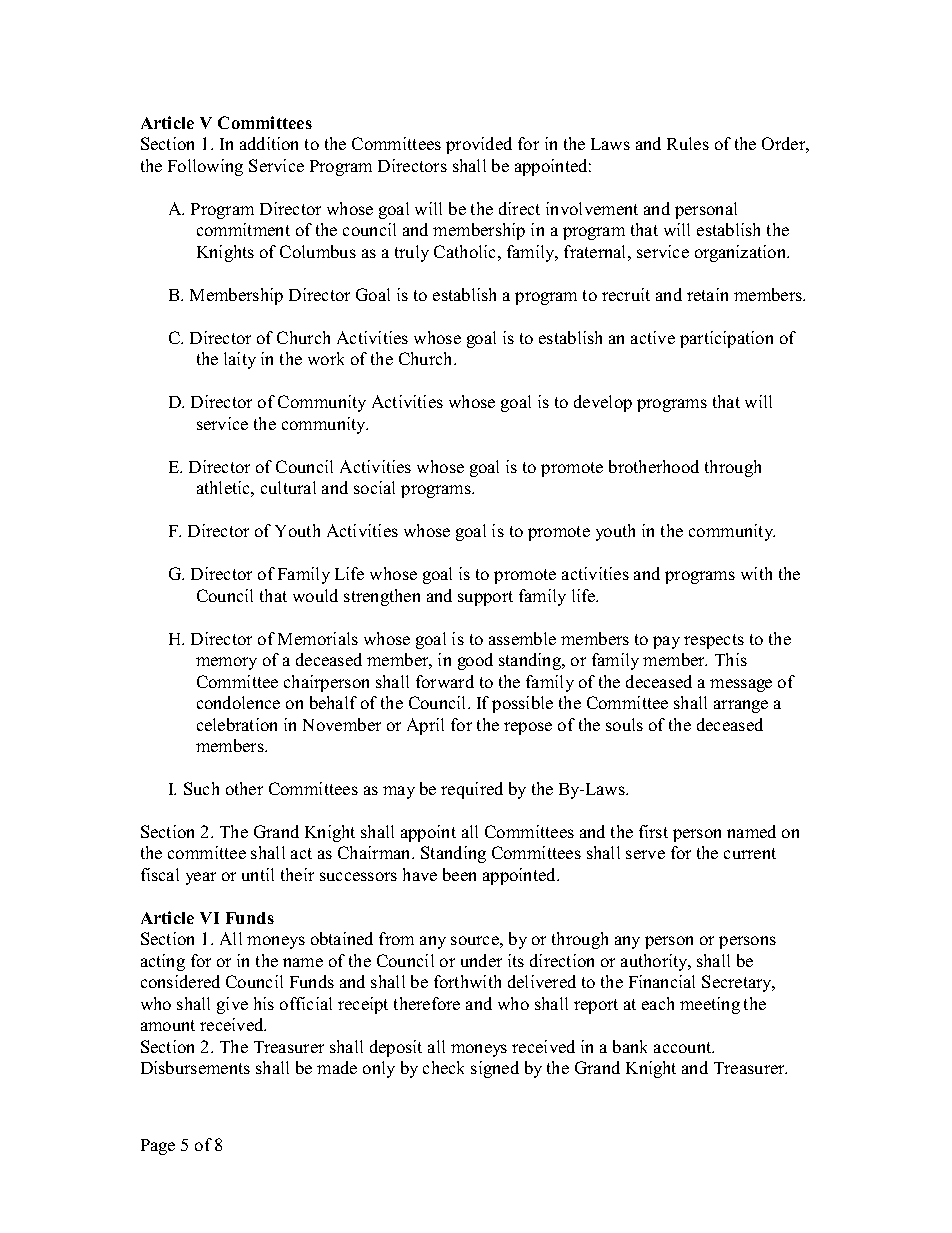 Image resolution: width=952 pixels, height=1233 pixels. Describe the element at coordinates (479, 145) in the document. I see `provided` at that location.
